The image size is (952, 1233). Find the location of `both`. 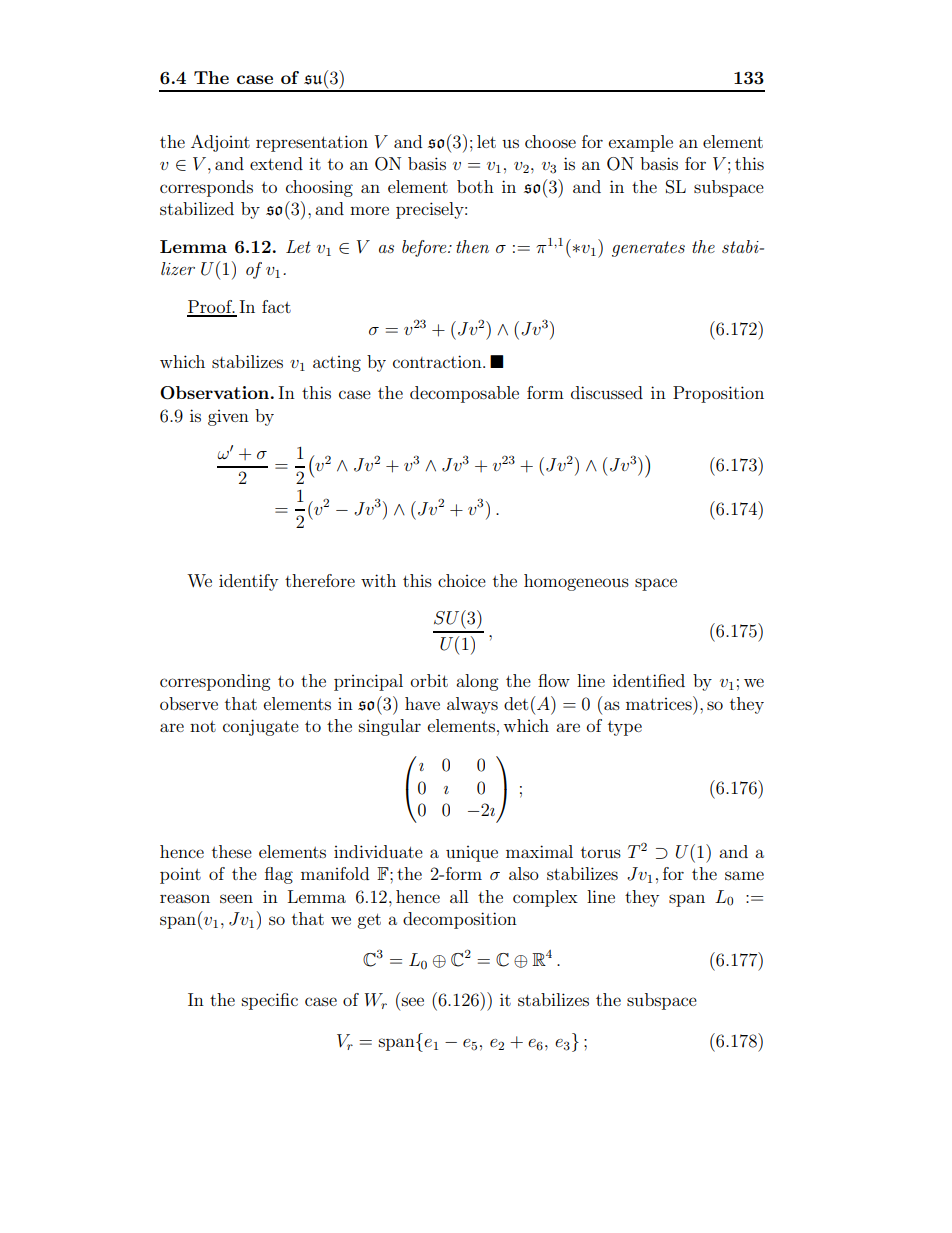

both is located at coordinates (475, 186).
